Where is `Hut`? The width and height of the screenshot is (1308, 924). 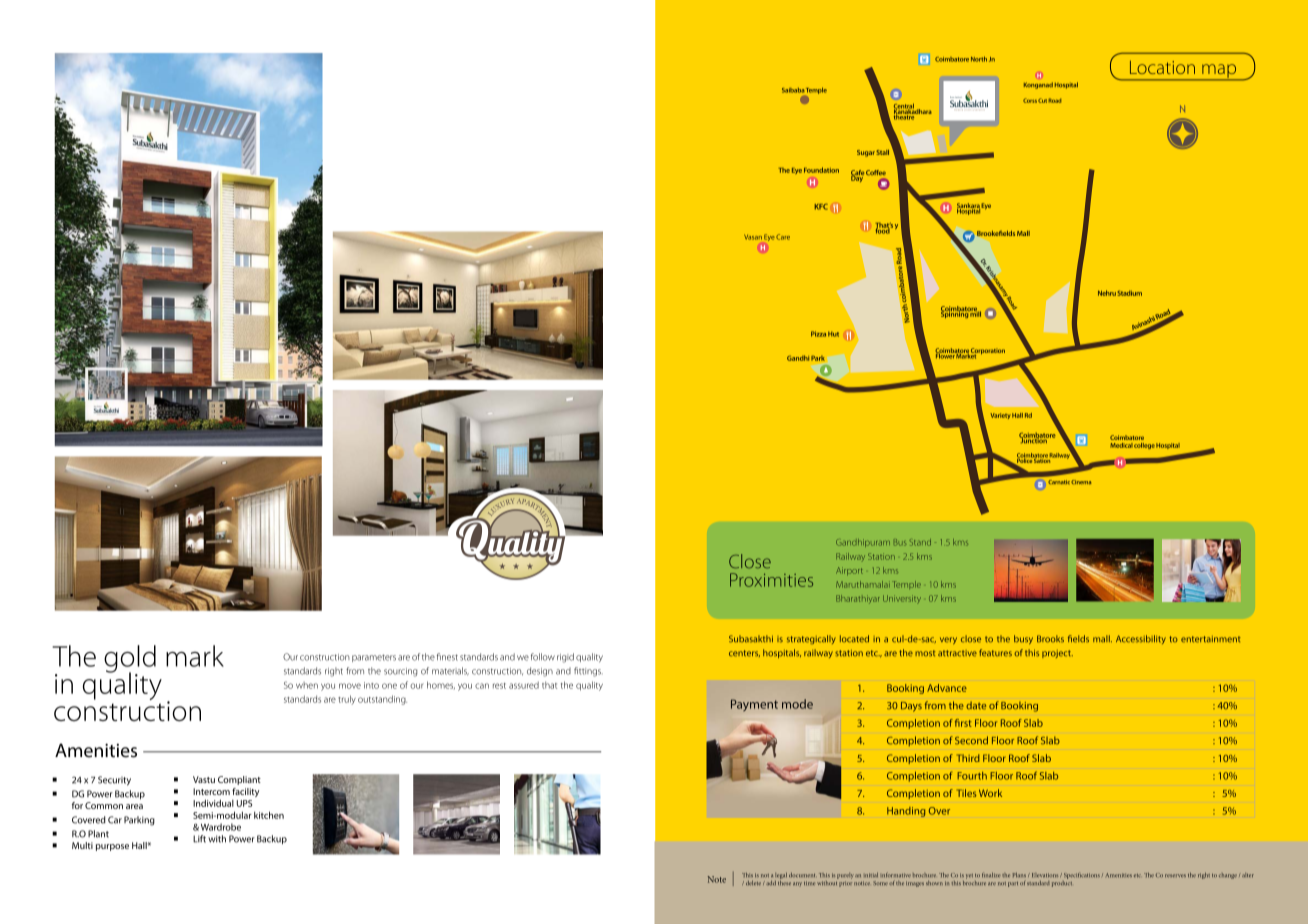 Hut is located at coordinates (833, 334).
